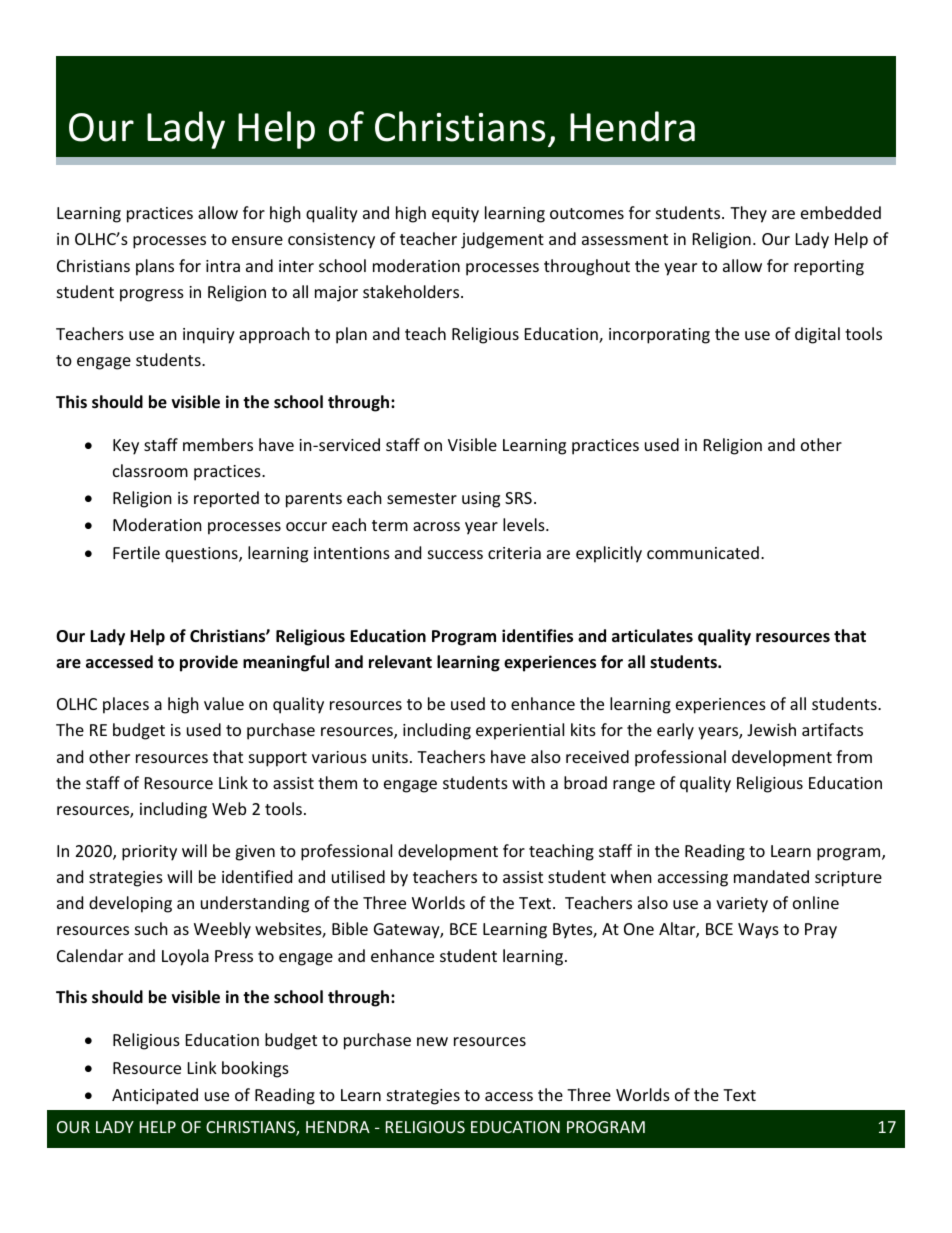 Image resolution: width=952 pixels, height=1233 pixels. Describe the element at coordinates (257, 240) in the screenshot. I see `ensure` at that location.
